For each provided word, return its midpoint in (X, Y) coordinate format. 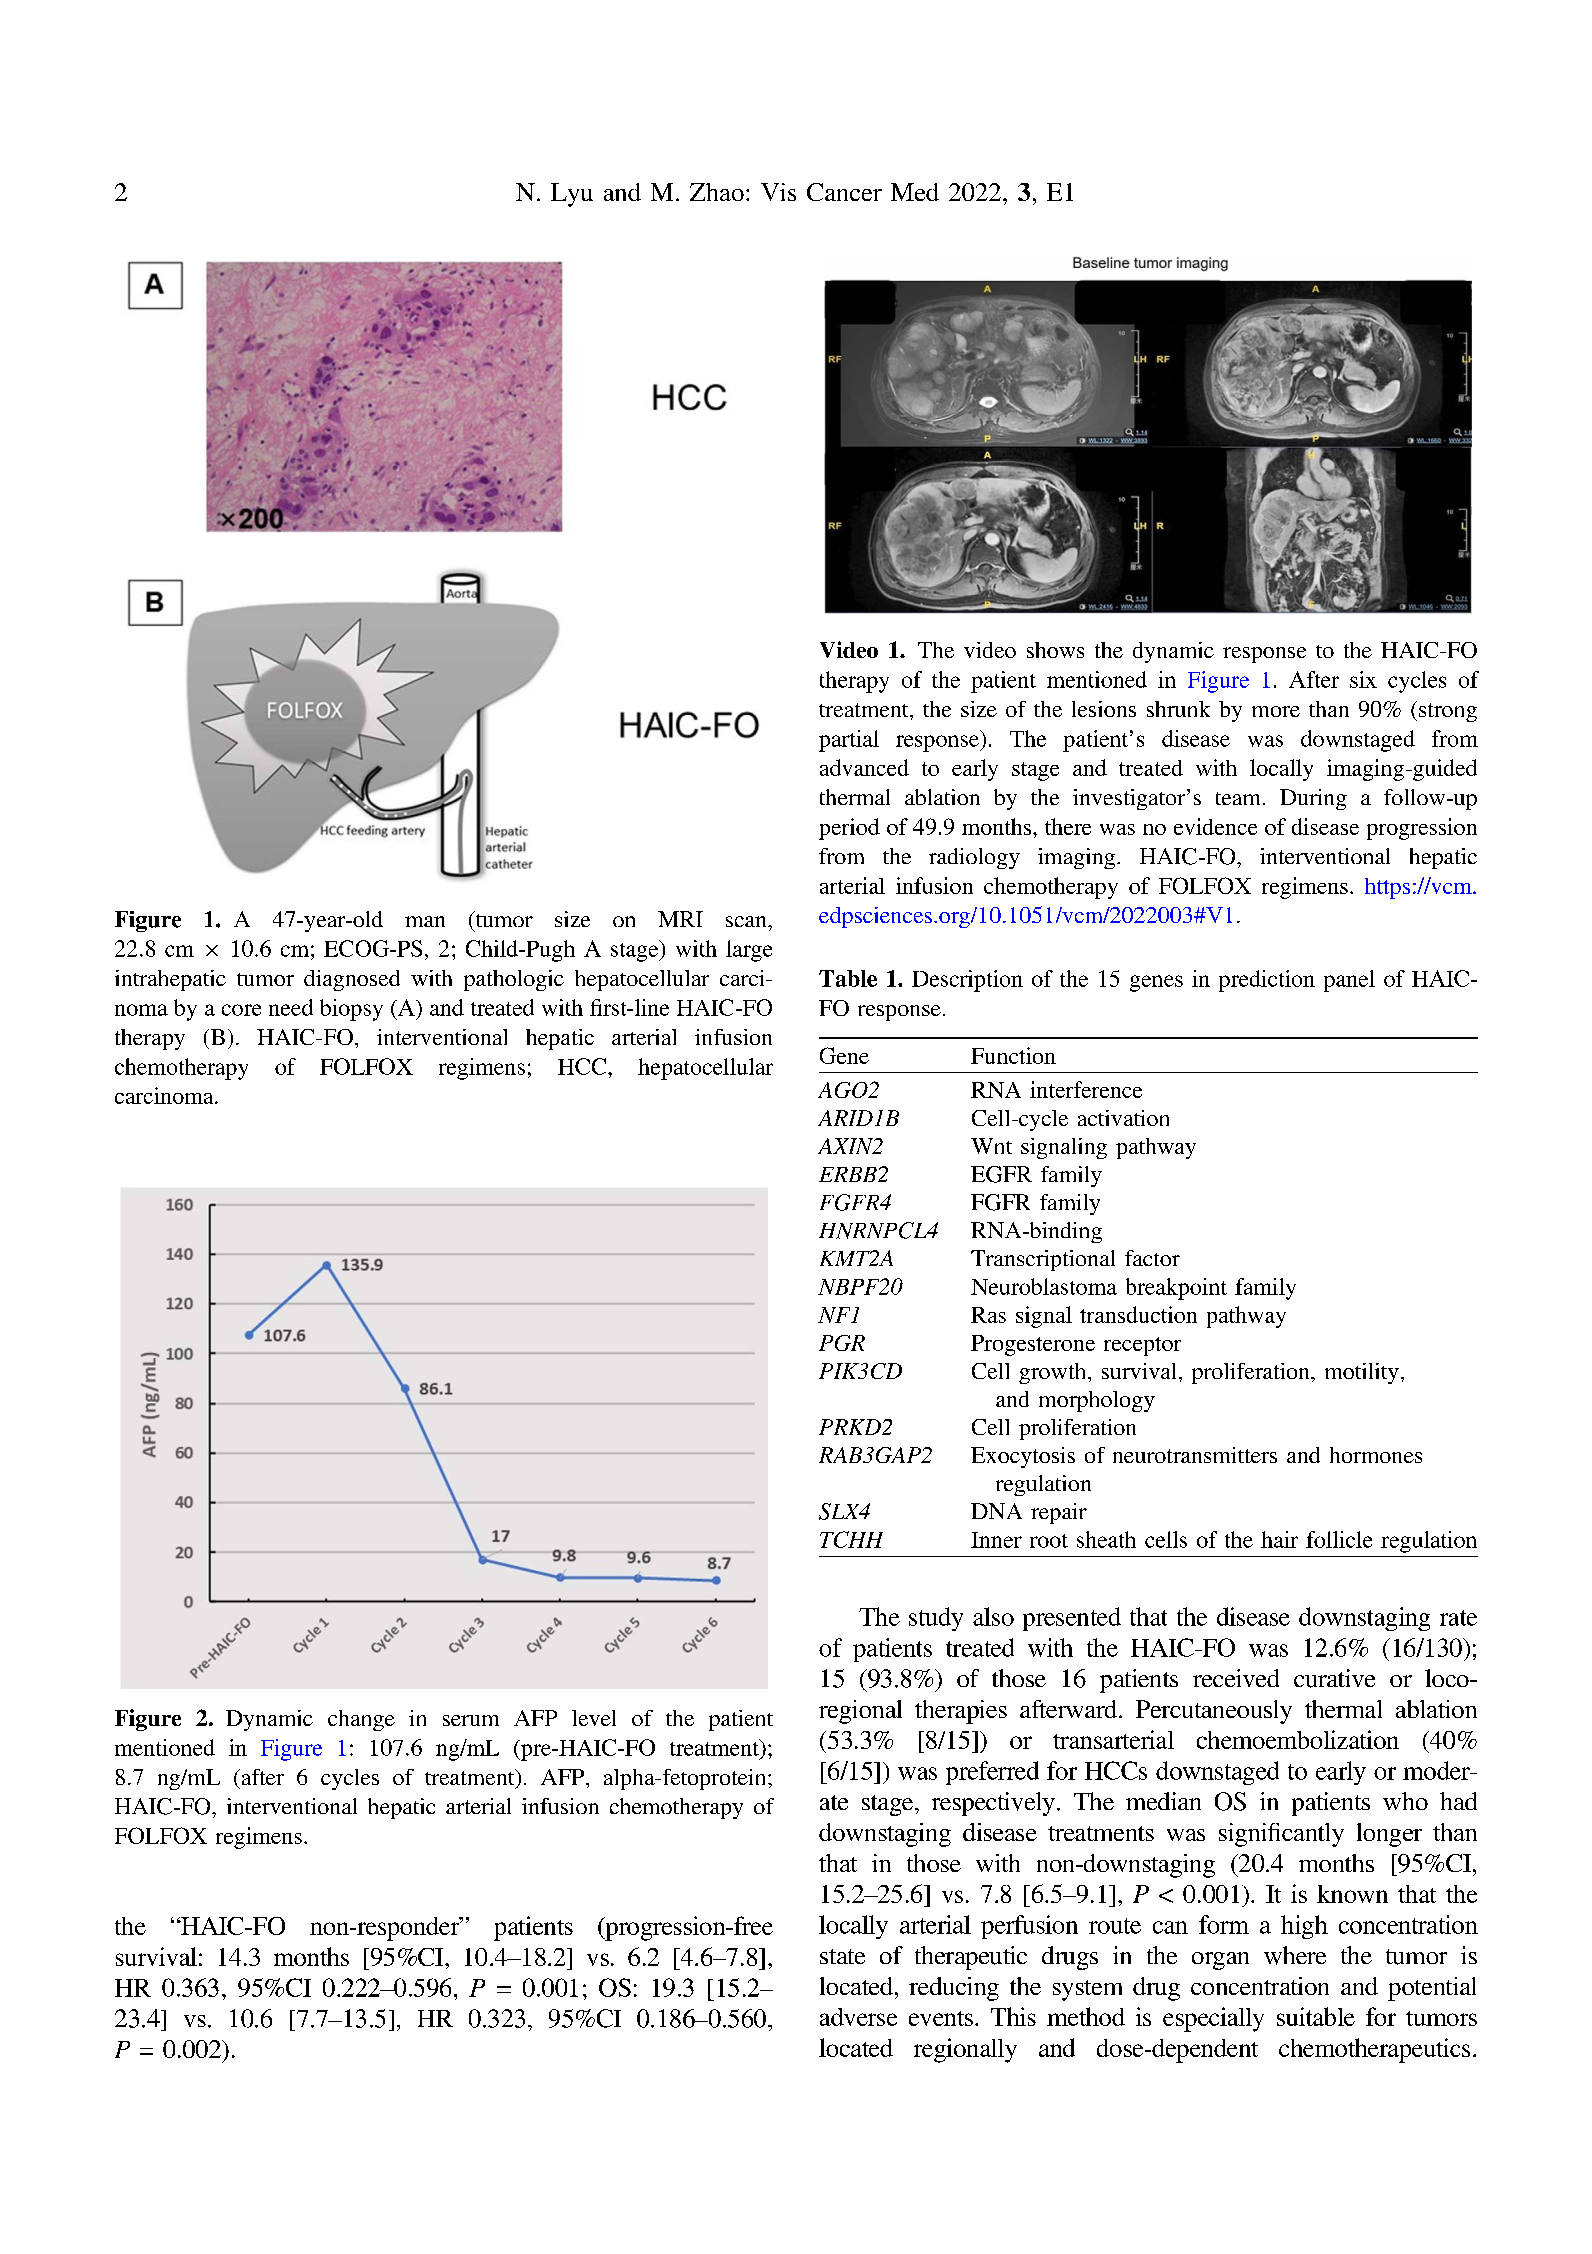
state (842, 1956)
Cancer (844, 192)
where (1295, 1955)
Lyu (572, 195)
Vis (778, 192)
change (361, 1720)
